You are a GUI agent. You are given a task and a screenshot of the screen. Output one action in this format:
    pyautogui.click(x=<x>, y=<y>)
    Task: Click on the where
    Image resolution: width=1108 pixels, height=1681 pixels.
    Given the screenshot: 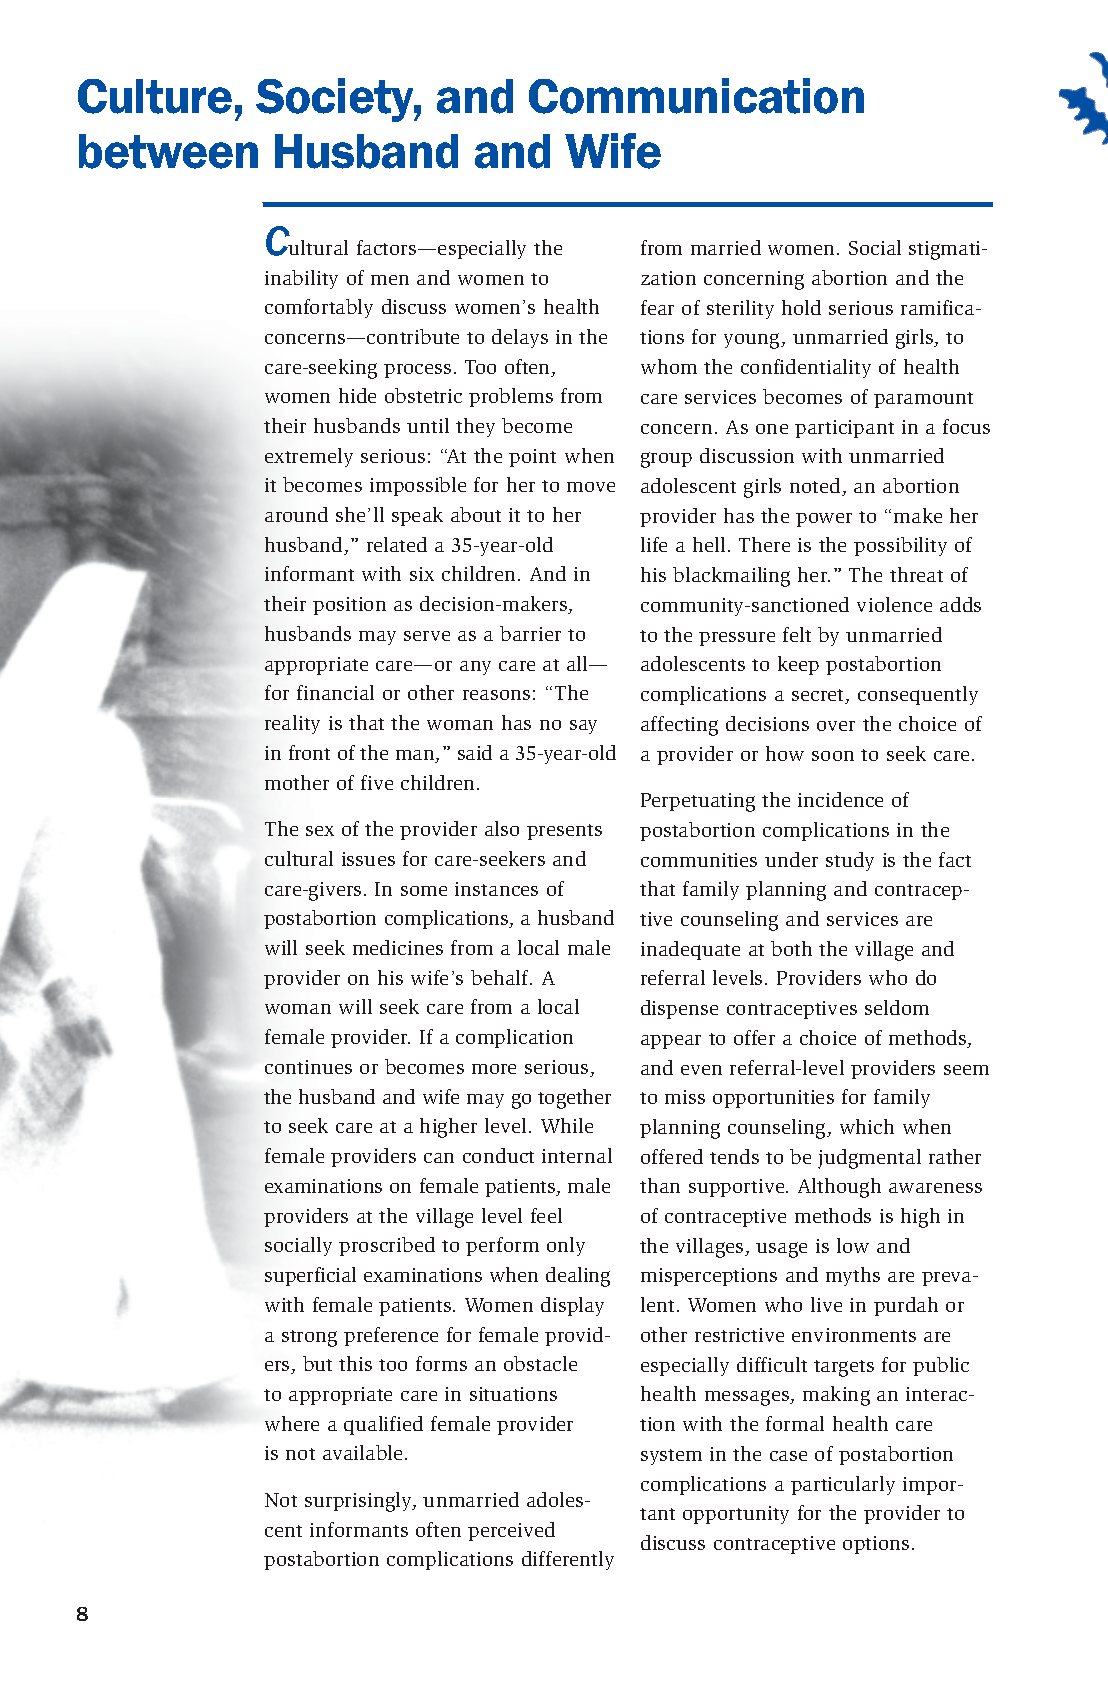 What is the action you would take?
    pyautogui.click(x=292, y=1423)
